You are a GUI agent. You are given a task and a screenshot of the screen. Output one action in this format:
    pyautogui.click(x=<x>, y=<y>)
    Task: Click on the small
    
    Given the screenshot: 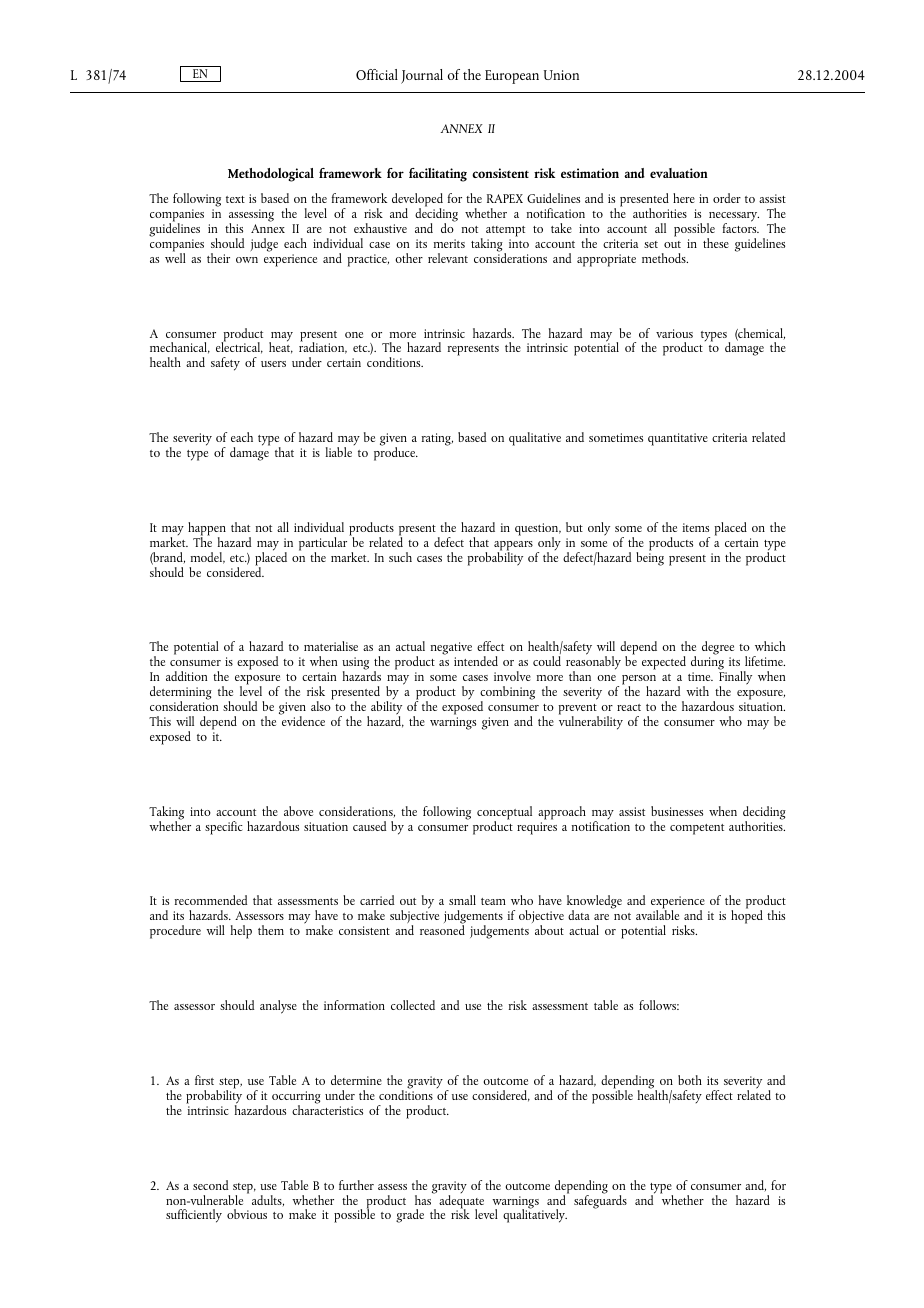 What is the action you would take?
    pyautogui.click(x=462, y=900)
